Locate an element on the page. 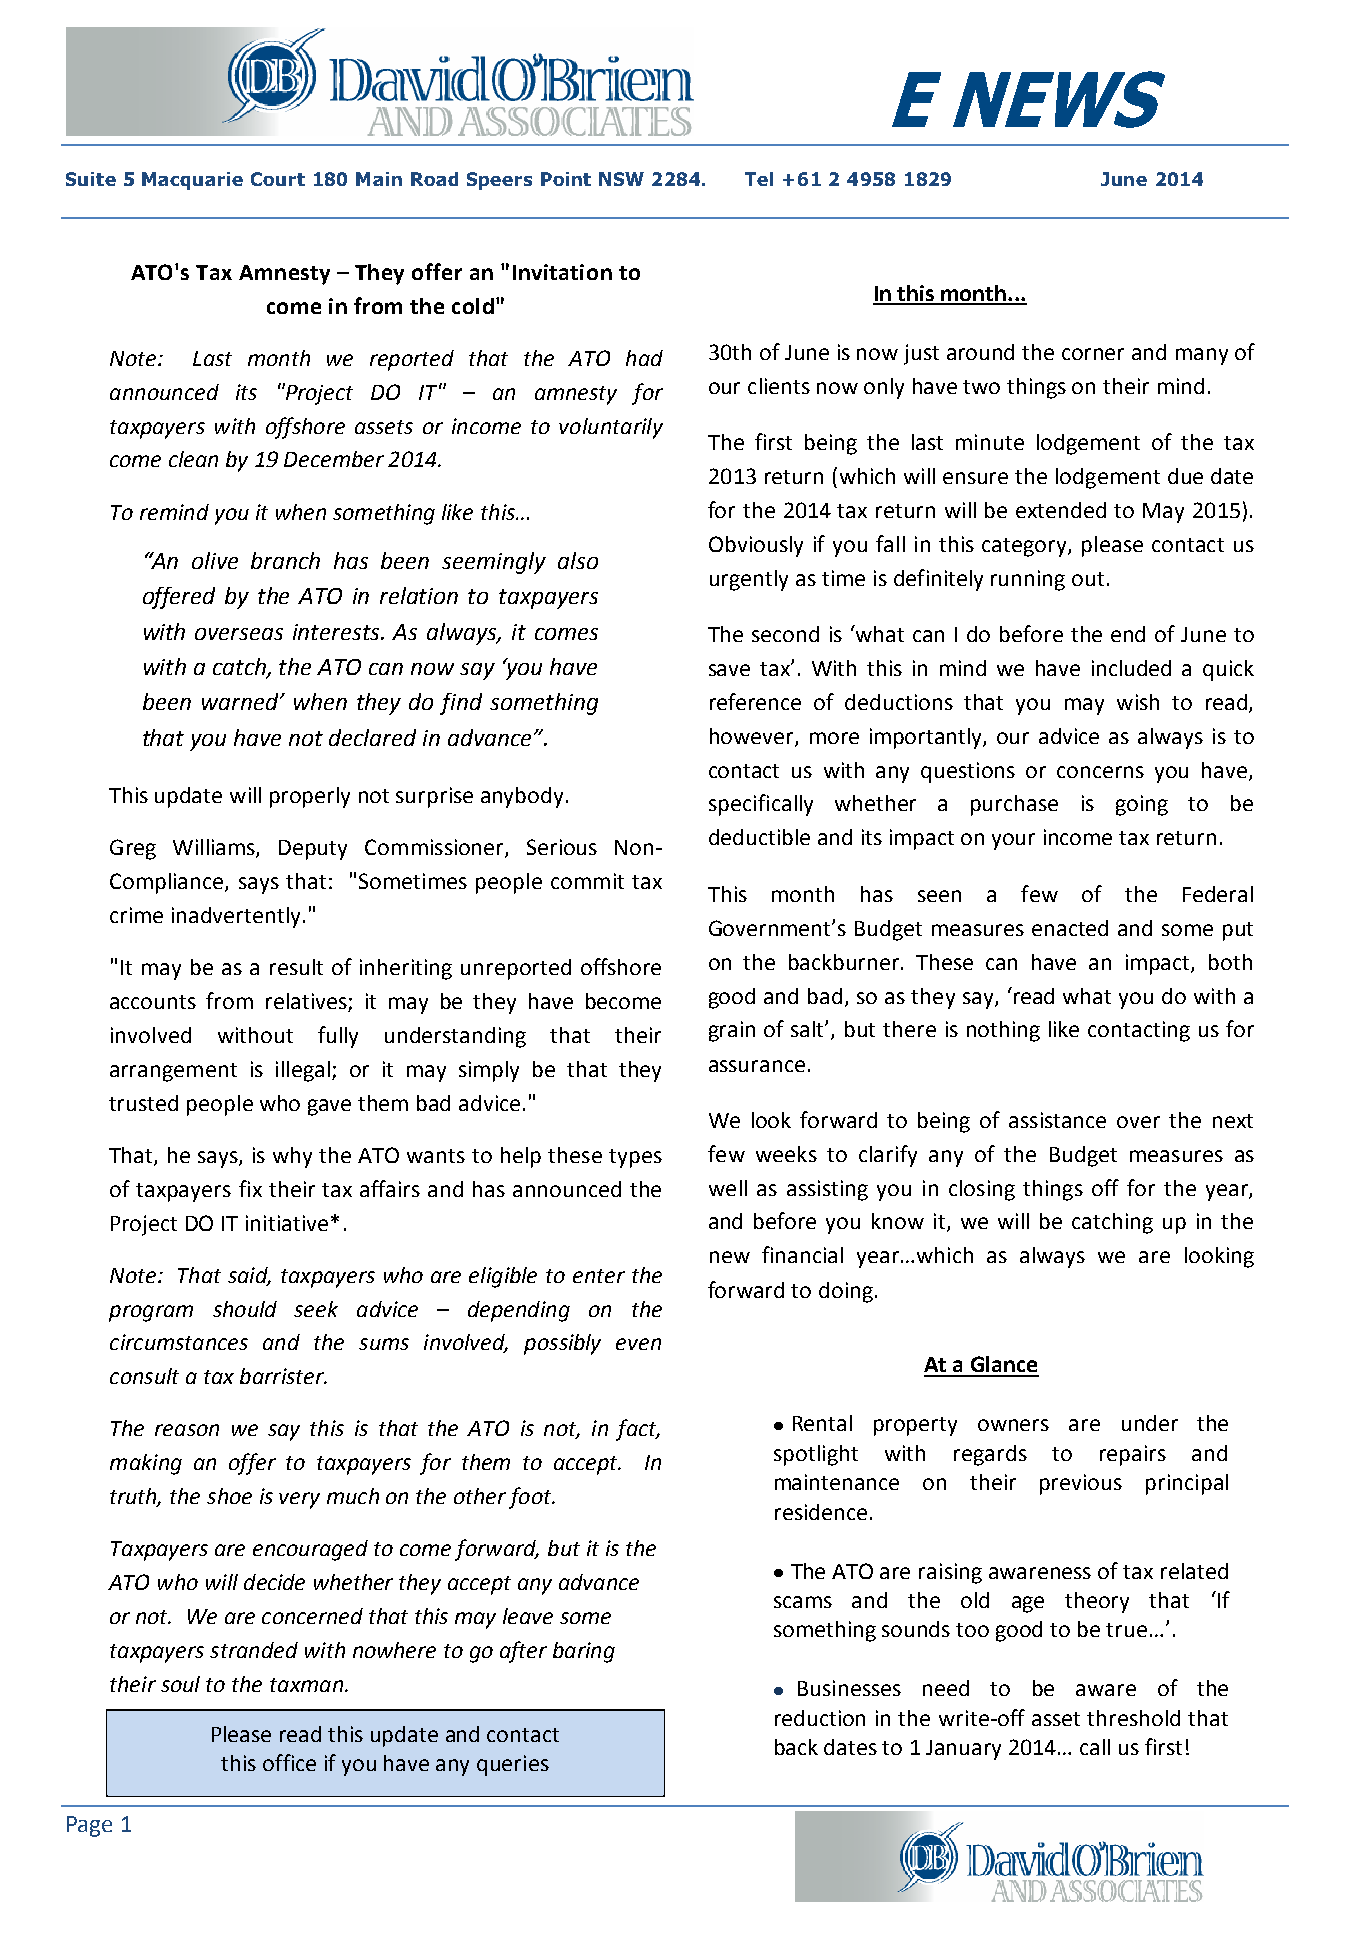  NSW is located at coordinates (621, 179).
